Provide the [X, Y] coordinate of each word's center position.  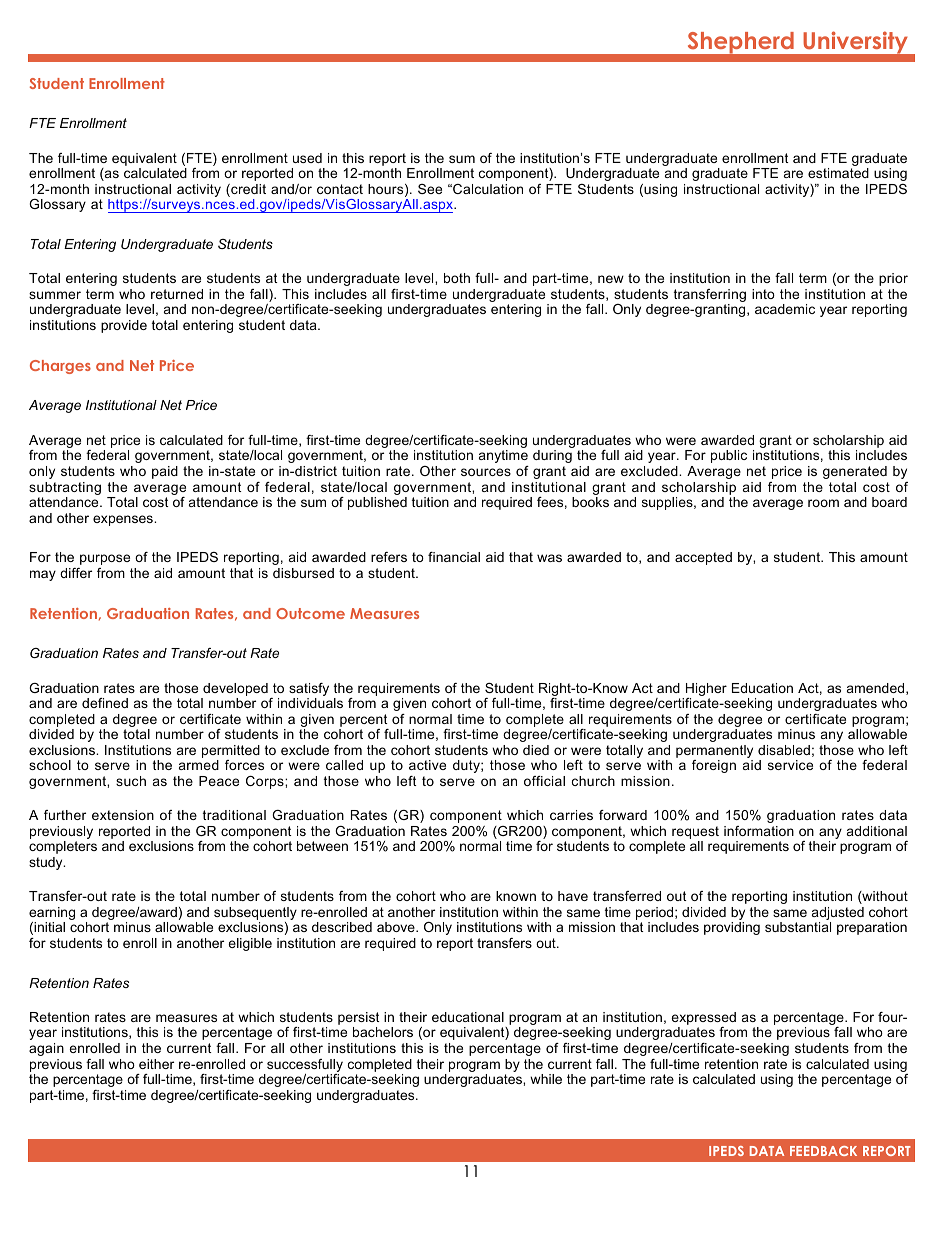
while [546, 1079]
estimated [838, 173]
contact [340, 189]
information [759, 831]
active [427, 765]
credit [247, 190]
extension [123, 815]
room [823, 503]
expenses [124, 520]
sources [486, 472]
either [156, 1064]
